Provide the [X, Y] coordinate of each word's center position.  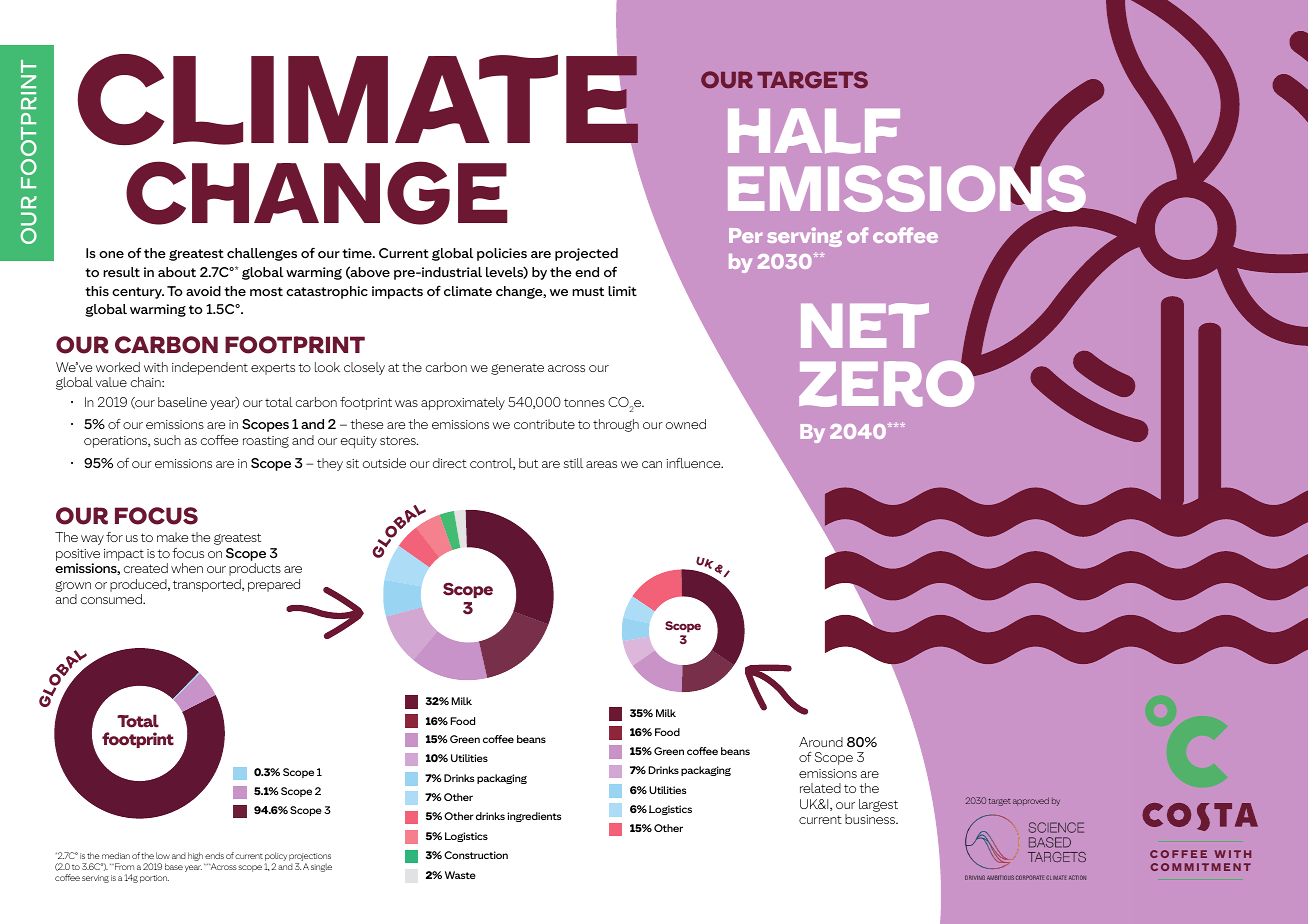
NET [865, 325]
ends [214, 855]
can [652, 464]
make [172, 537]
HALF [814, 131]
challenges [262, 254]
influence [694, 463]
